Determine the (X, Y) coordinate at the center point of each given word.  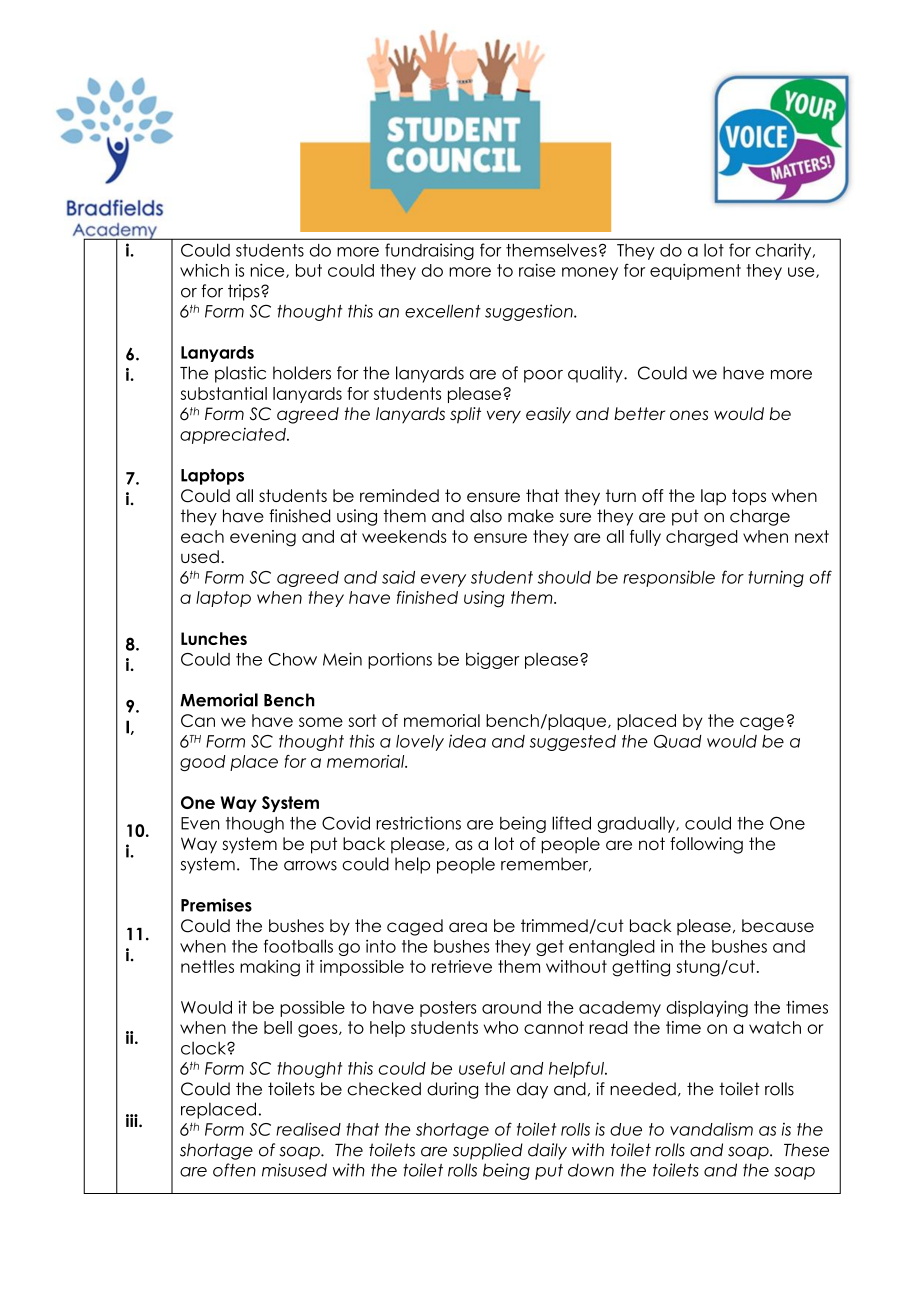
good (203, 763)
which (204, 270)
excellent (443, 311)
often (234, 1170)
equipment (695, 272)
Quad (678, 741)
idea (467, 741)
